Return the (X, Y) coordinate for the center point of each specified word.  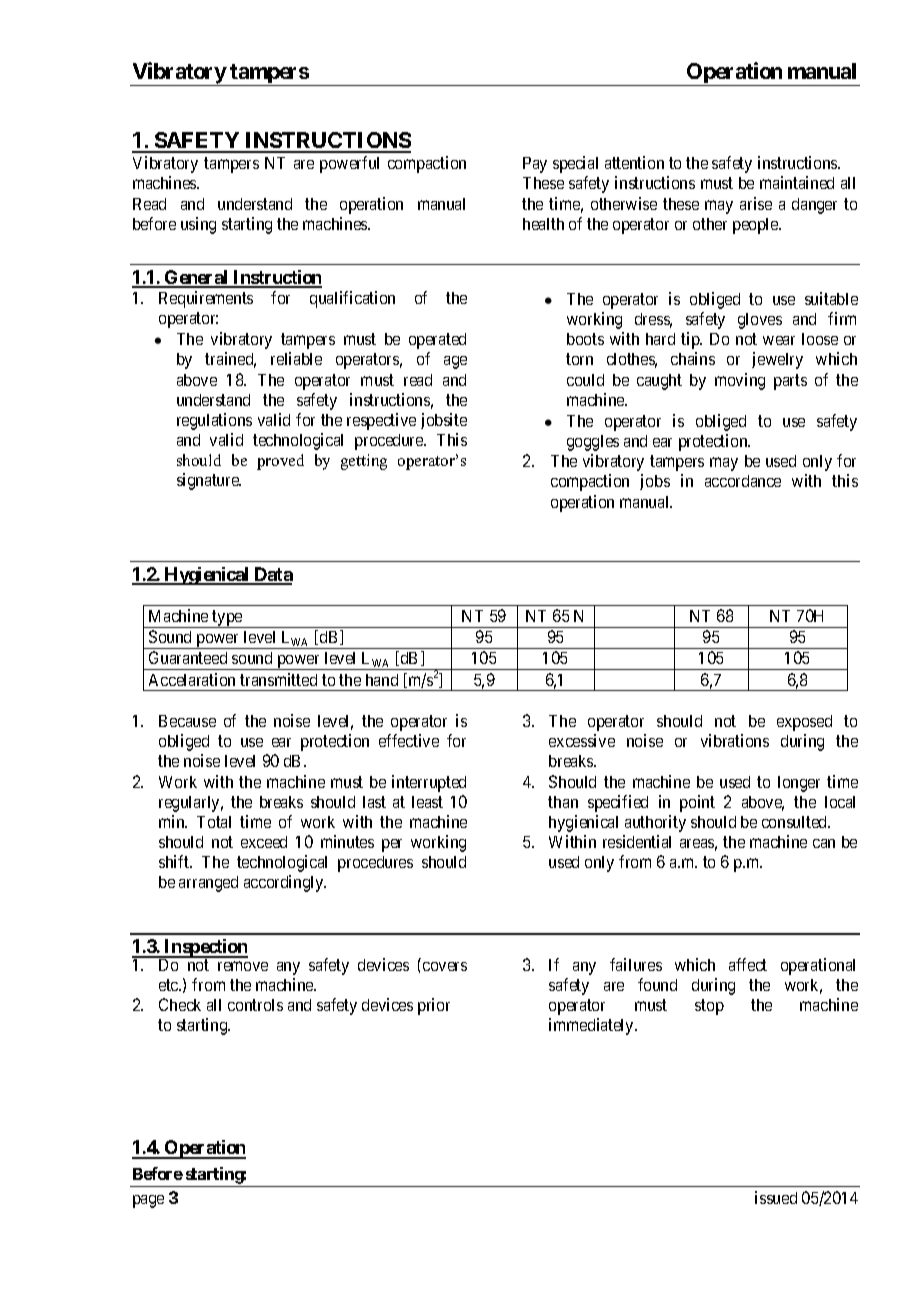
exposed (804, 723)
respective (381, 421)
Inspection (205, 949)
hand (382, 680)
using (198, 225)
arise (756, 203)
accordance (743, 481)
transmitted (278, 679)
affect (748, 964)
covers (445, 966)
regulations (214, 421)
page (148, 1201)
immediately (592, 1026)
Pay (535, 165)
